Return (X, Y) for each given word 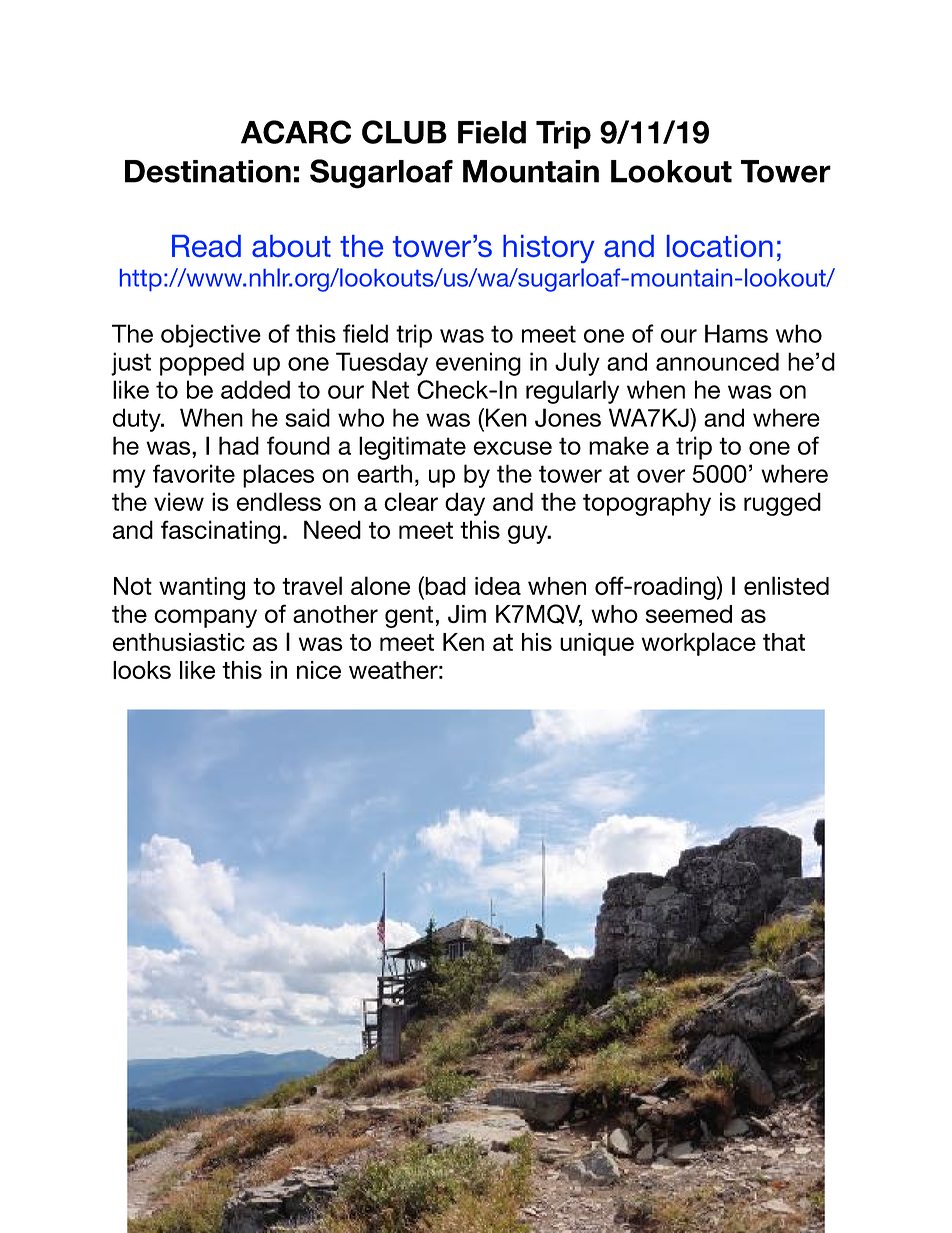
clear (411, 501)
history (548, 249)
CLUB (404, 132)
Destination (208, 171)
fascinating (220, 532)
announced (717, 361)
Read (206, 246)
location (720, 246)
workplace (699, 644)
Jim (467, 614)
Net (390, 389)
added (255, 389)
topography (647, 504)
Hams (736, 333)
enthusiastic (179, 642)
